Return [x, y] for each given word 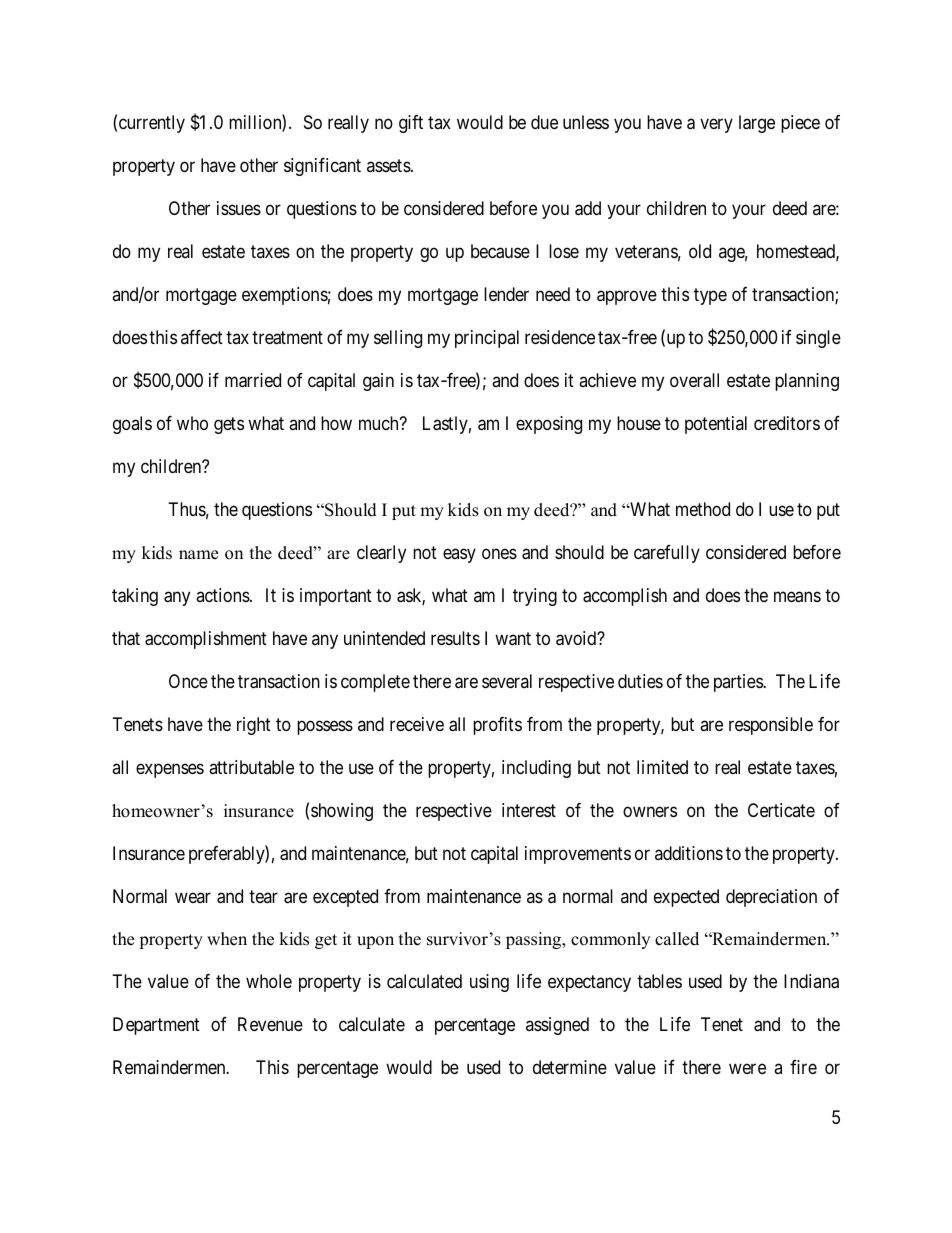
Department [156, 1026]
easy [459, 555]
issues [239, 208]
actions [223, 595]
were [747, 1069]
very [716, 125]
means [797, 597]
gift [411, 124]
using [489, 983]
